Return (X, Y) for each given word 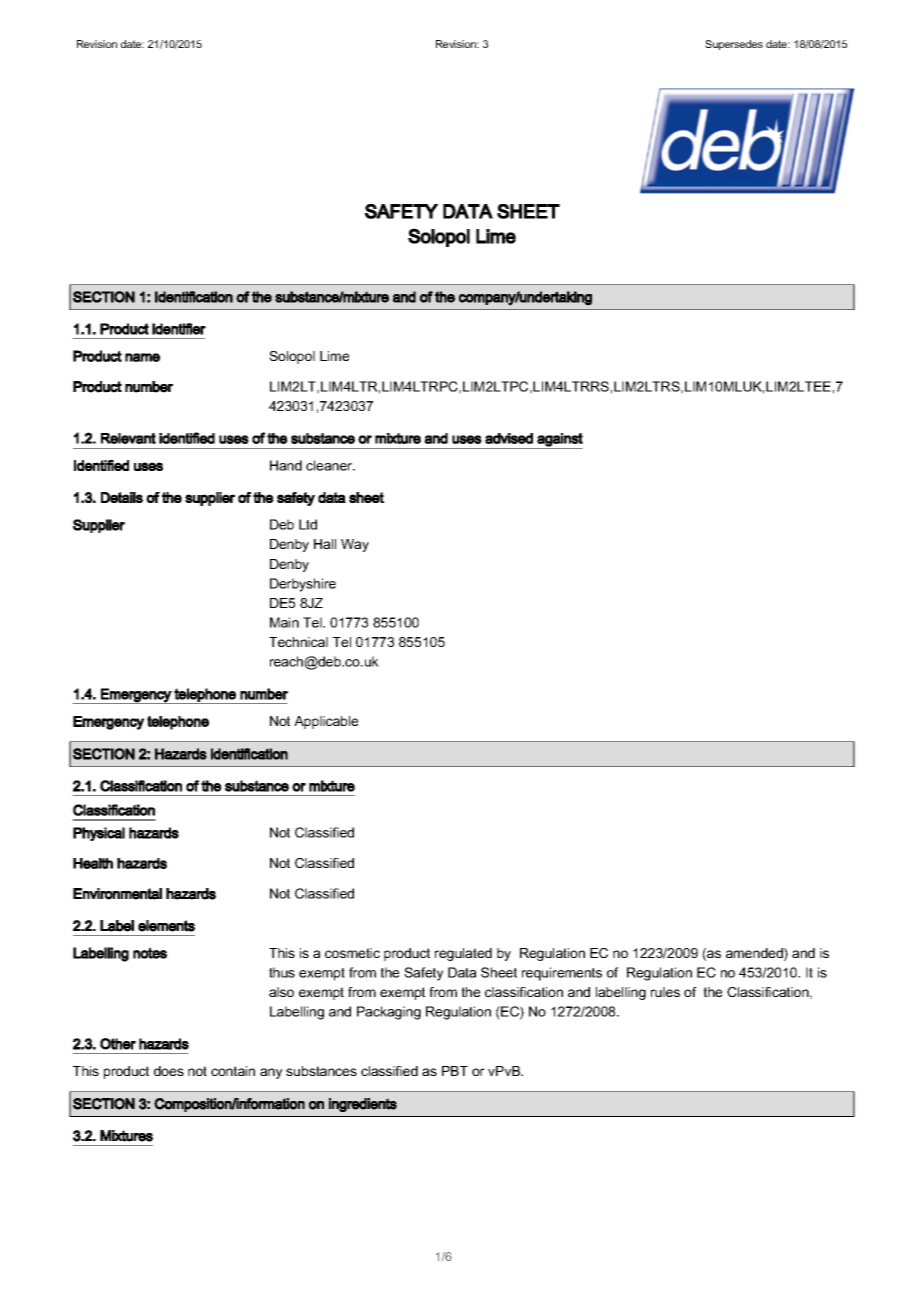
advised (509, 438)
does (169, 1071)
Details (122, 497)
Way (355, 545)
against (559, 441)
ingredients (363, 1105)
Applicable (326, 722)
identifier (179, 329)
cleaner (330, 465)
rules (665, 992)
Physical (99, 834)
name (142, 357)
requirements (562, 974)
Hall (325, 544)
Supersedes (734, 45)
